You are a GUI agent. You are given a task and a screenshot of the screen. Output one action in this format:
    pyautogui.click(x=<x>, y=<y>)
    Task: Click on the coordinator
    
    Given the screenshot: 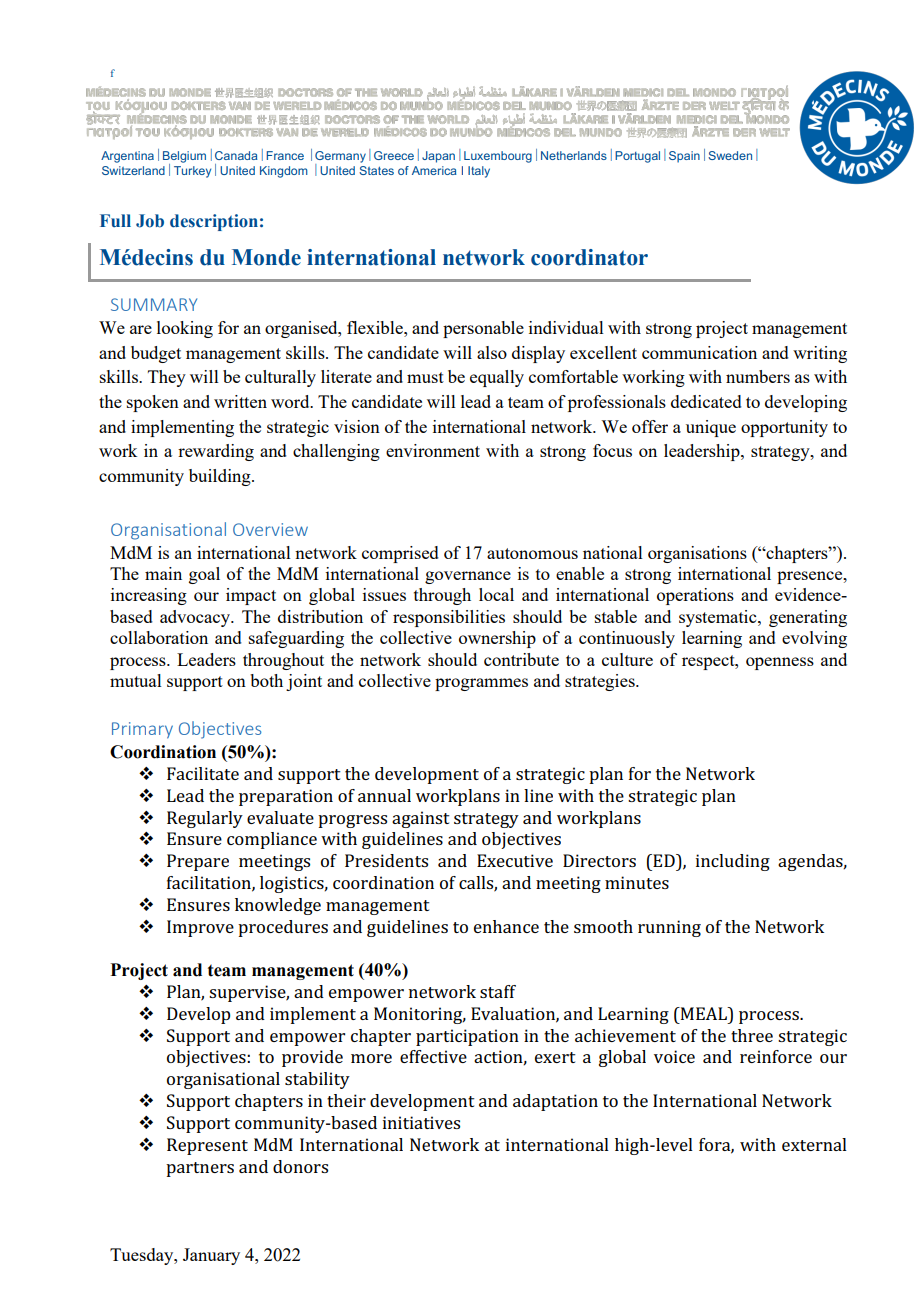 What is the action you would take?
    pyautogui.click(x=589, y=257)
